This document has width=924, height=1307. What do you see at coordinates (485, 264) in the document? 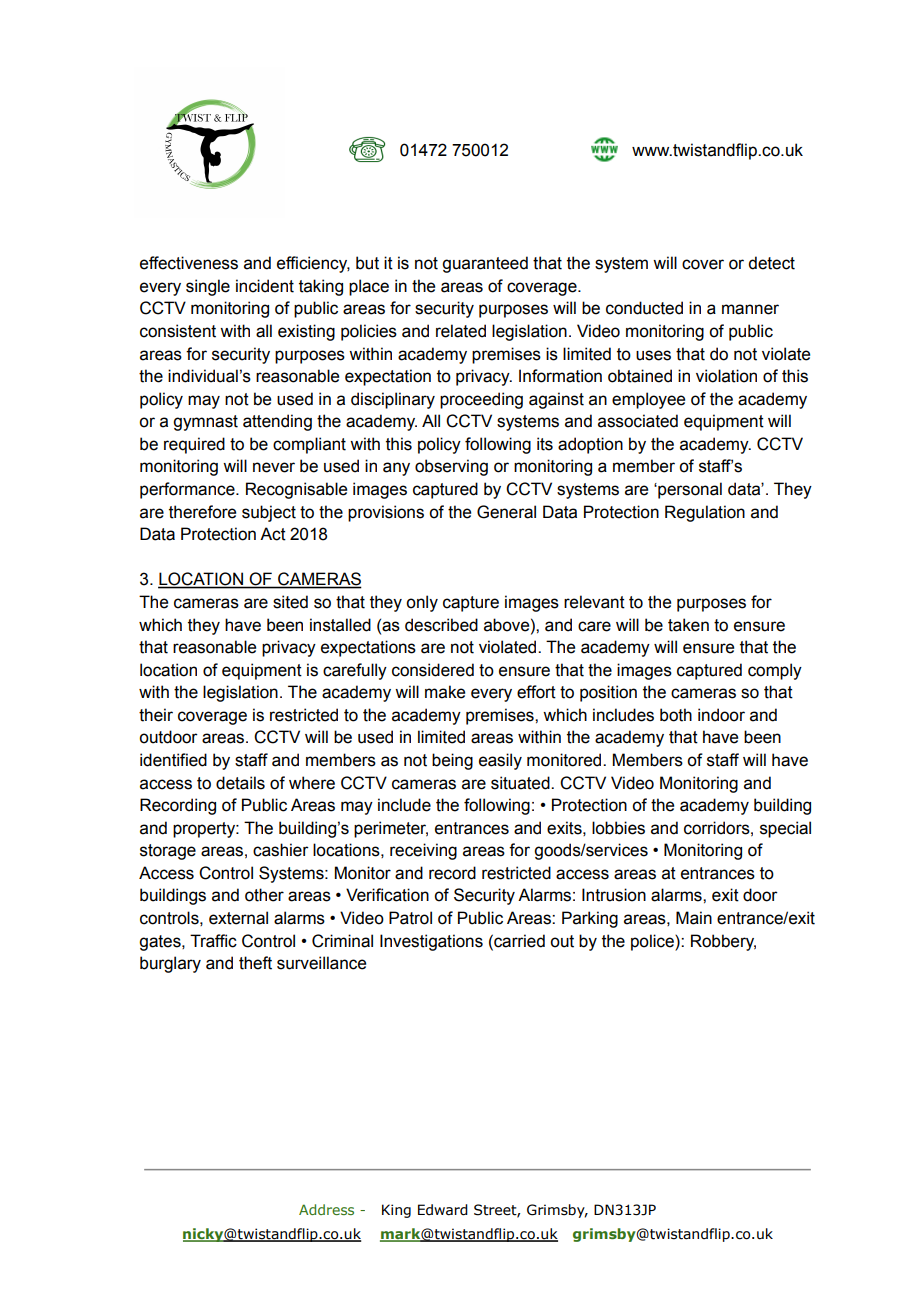
I see `guaranteed` at bounding box center [485, 264].
